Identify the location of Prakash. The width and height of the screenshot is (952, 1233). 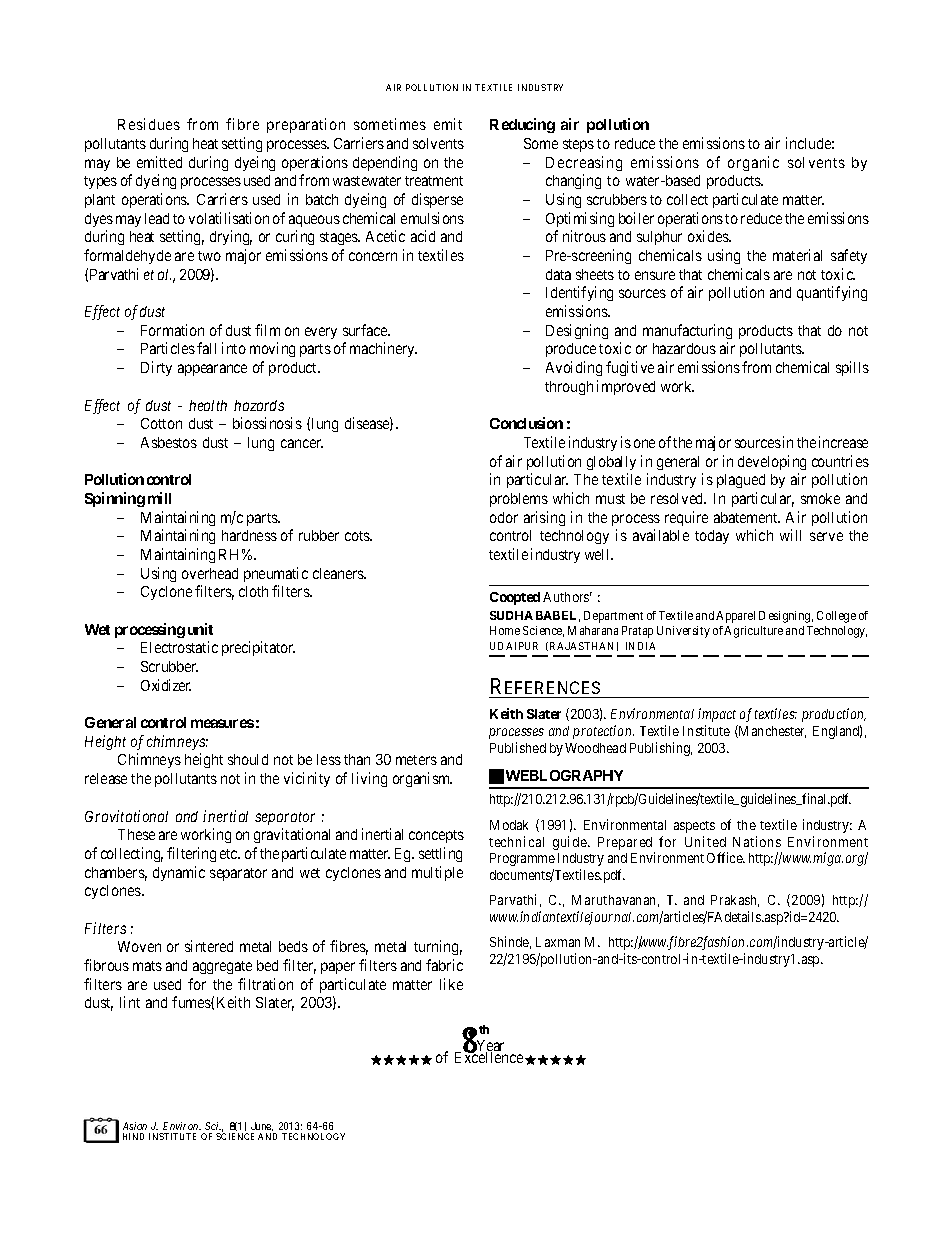
(735, 901).
